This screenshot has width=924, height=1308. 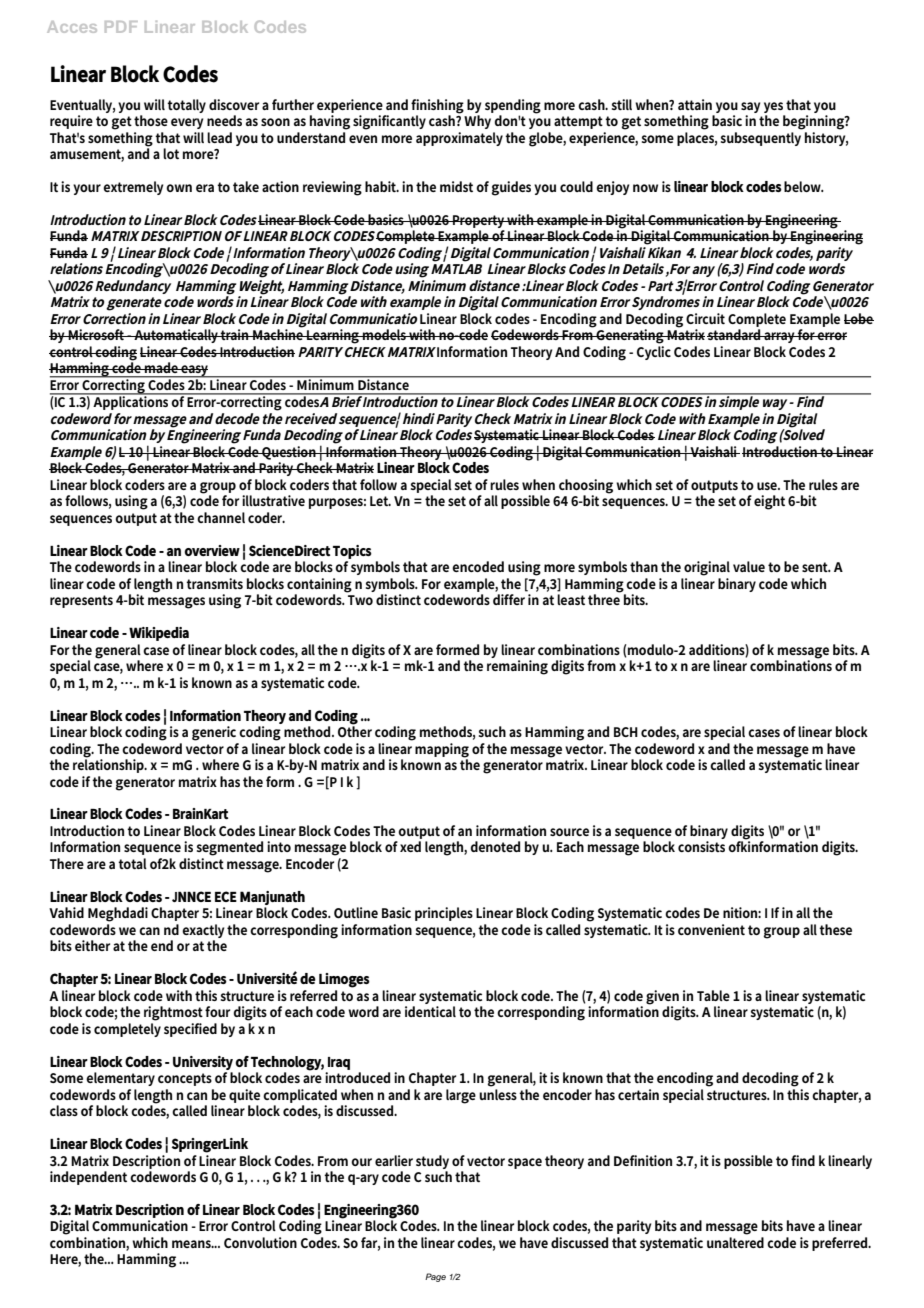 What do you see at coordinates (437, 106) in the screenshot?
I see `finishing` at bounding box center [437, 106].
